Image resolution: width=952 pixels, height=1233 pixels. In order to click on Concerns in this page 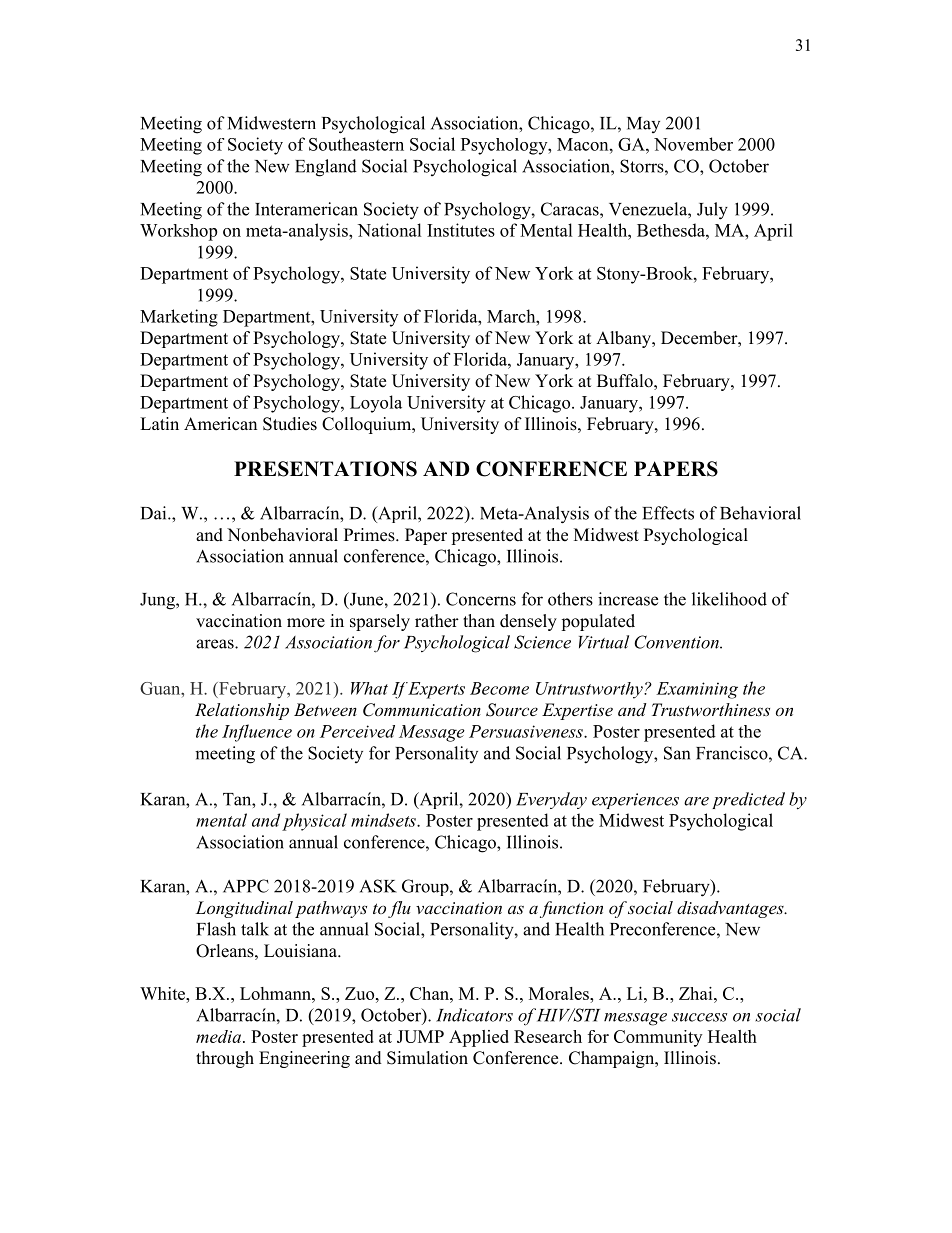, I will do `click(481, 599)`.
